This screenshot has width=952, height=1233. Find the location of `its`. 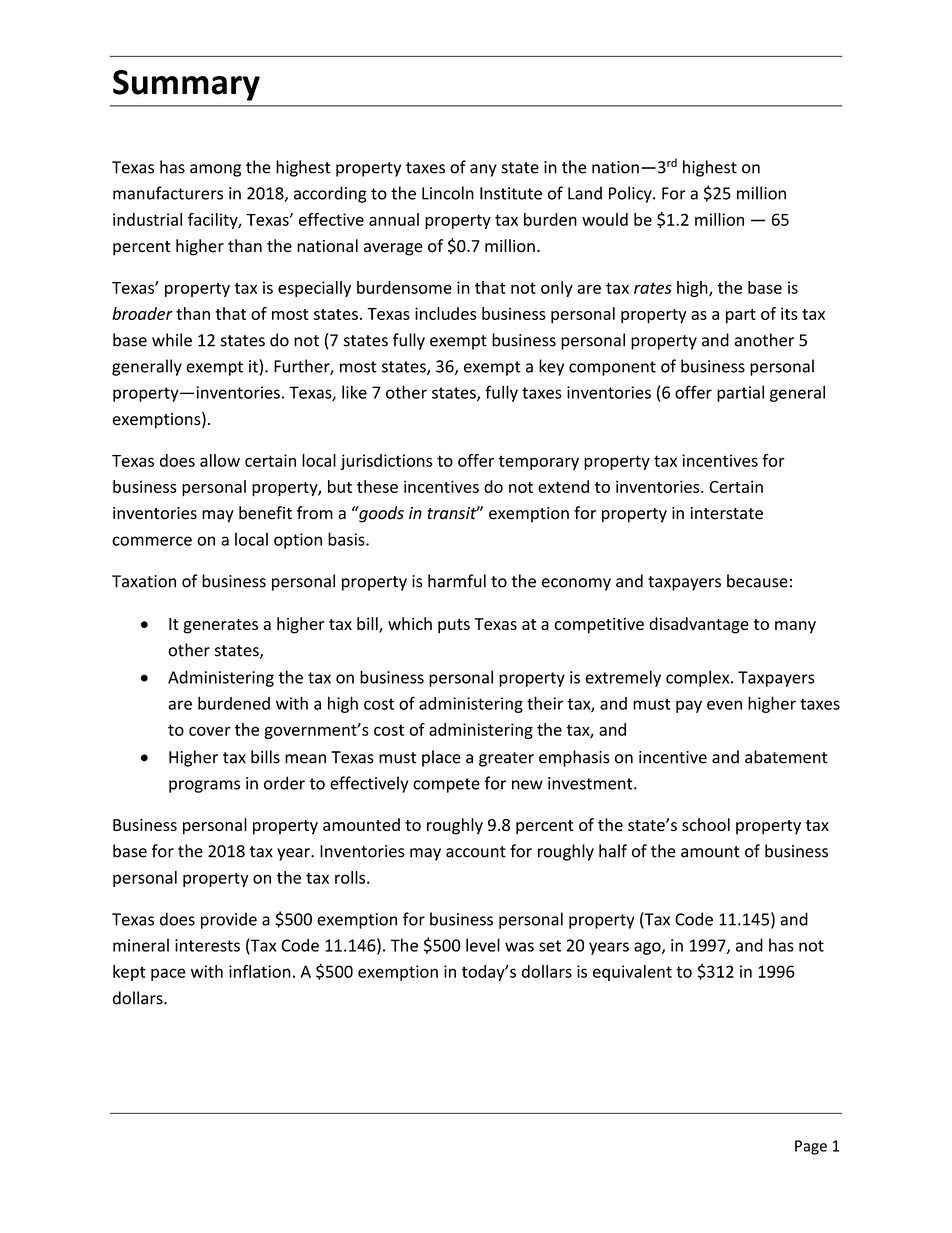

its is located at coordinates (789, 313).
